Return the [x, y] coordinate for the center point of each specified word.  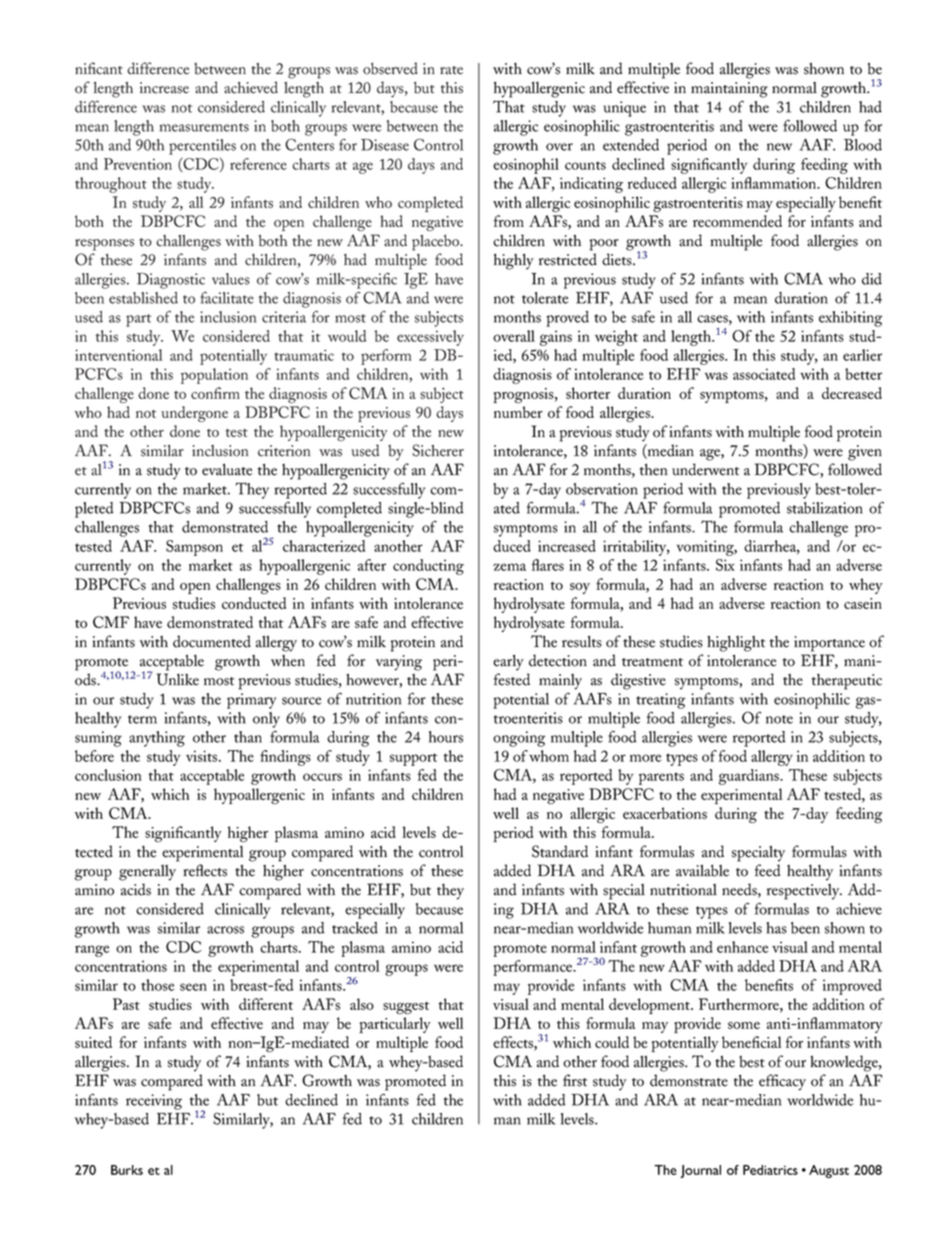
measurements [204, 127]
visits [203, 756]
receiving [154, 1102]
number [518, 412]
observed [390, 68]
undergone [194, 414]
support [413, 759]
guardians [750, 777]
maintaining [729, 90]
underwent [705, 469]
